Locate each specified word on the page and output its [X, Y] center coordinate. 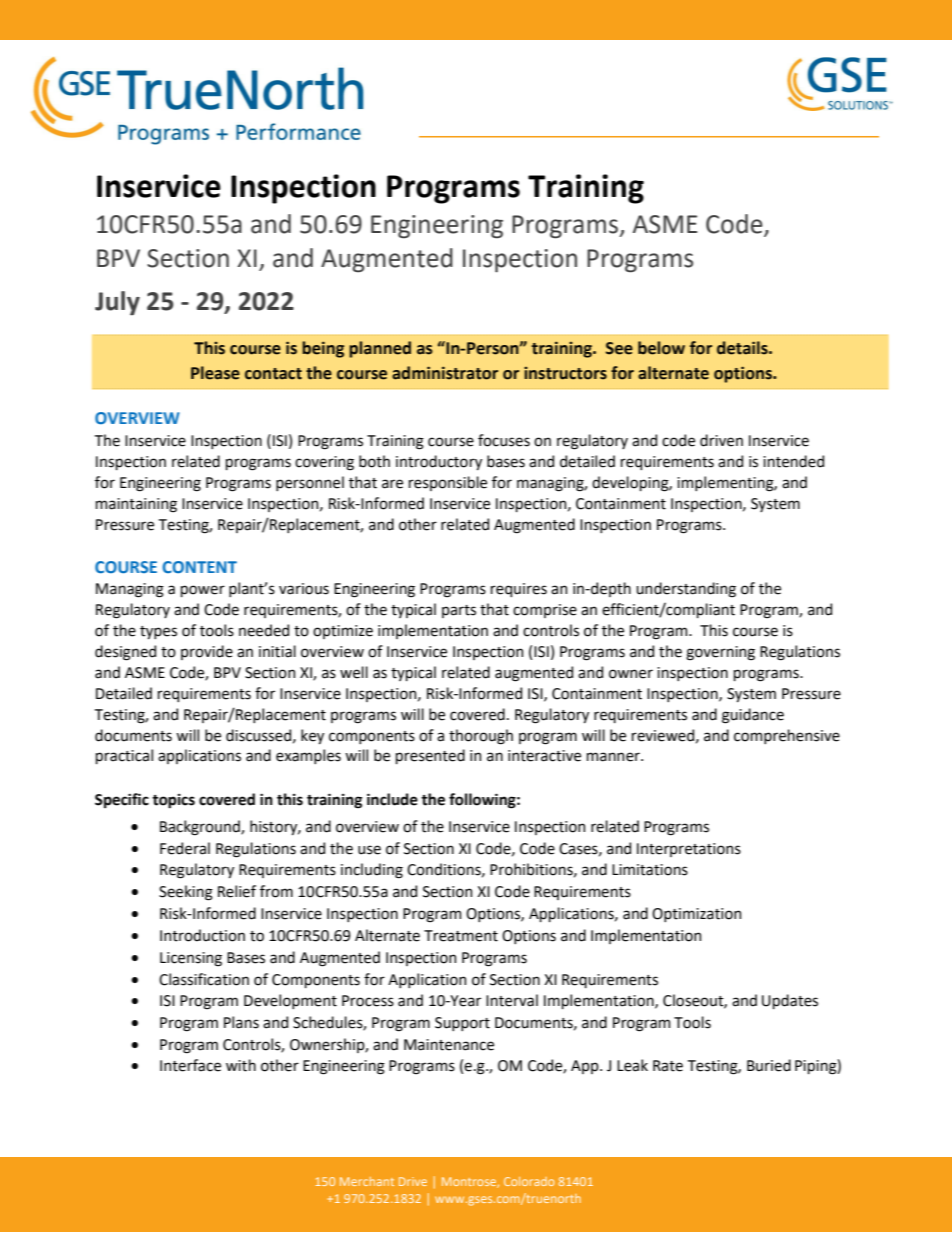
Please [215, 373]
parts [459, 611]
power [203, 591]
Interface [190, 1065]
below [661, 348]
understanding [686, 590]
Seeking [186, 893]
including [372, 871]
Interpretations [689, 850]
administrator [445, 373]
